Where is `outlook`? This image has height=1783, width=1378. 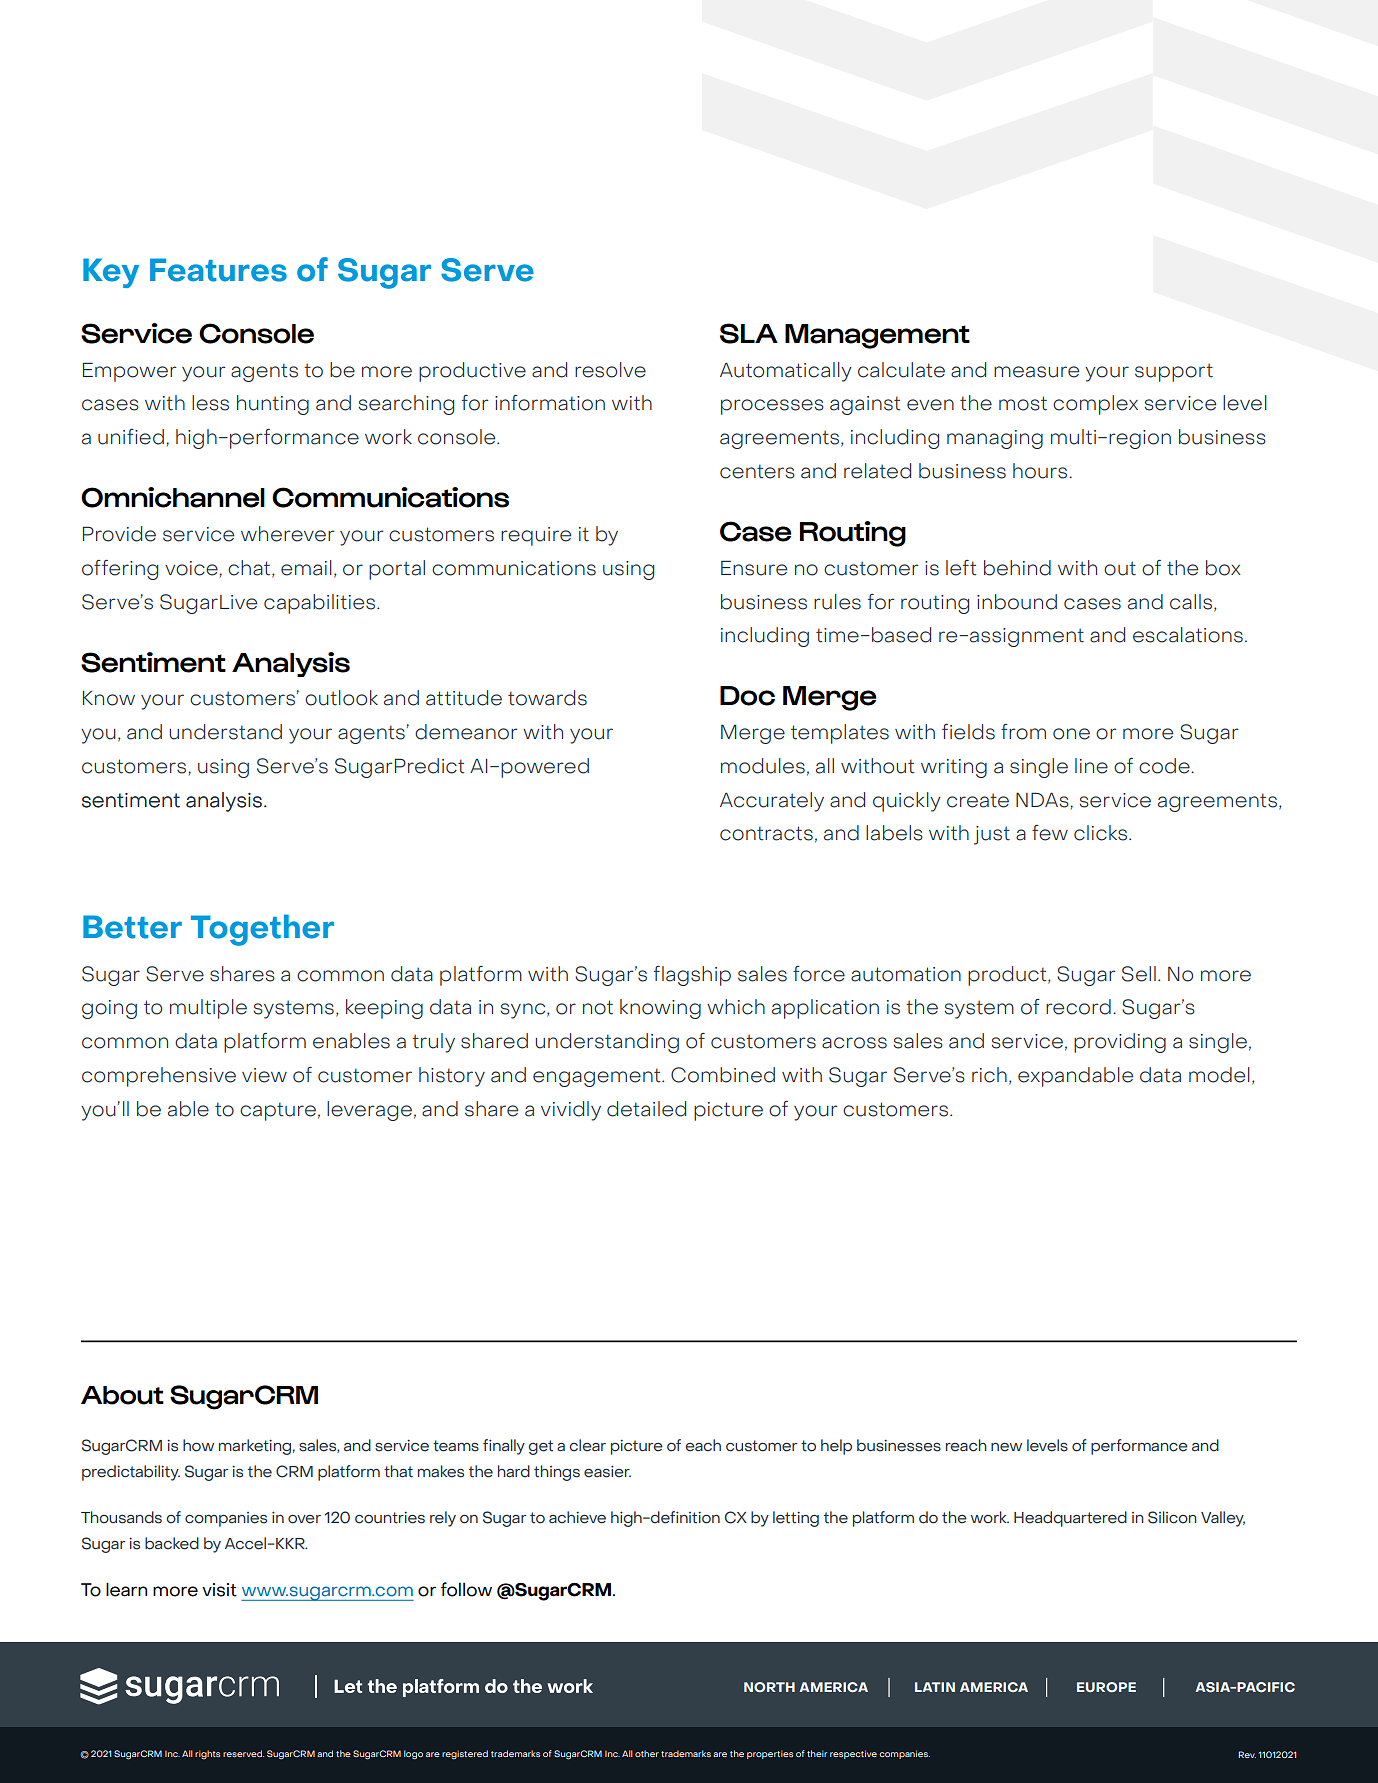
outlook is located at coordinates (341, 698).
